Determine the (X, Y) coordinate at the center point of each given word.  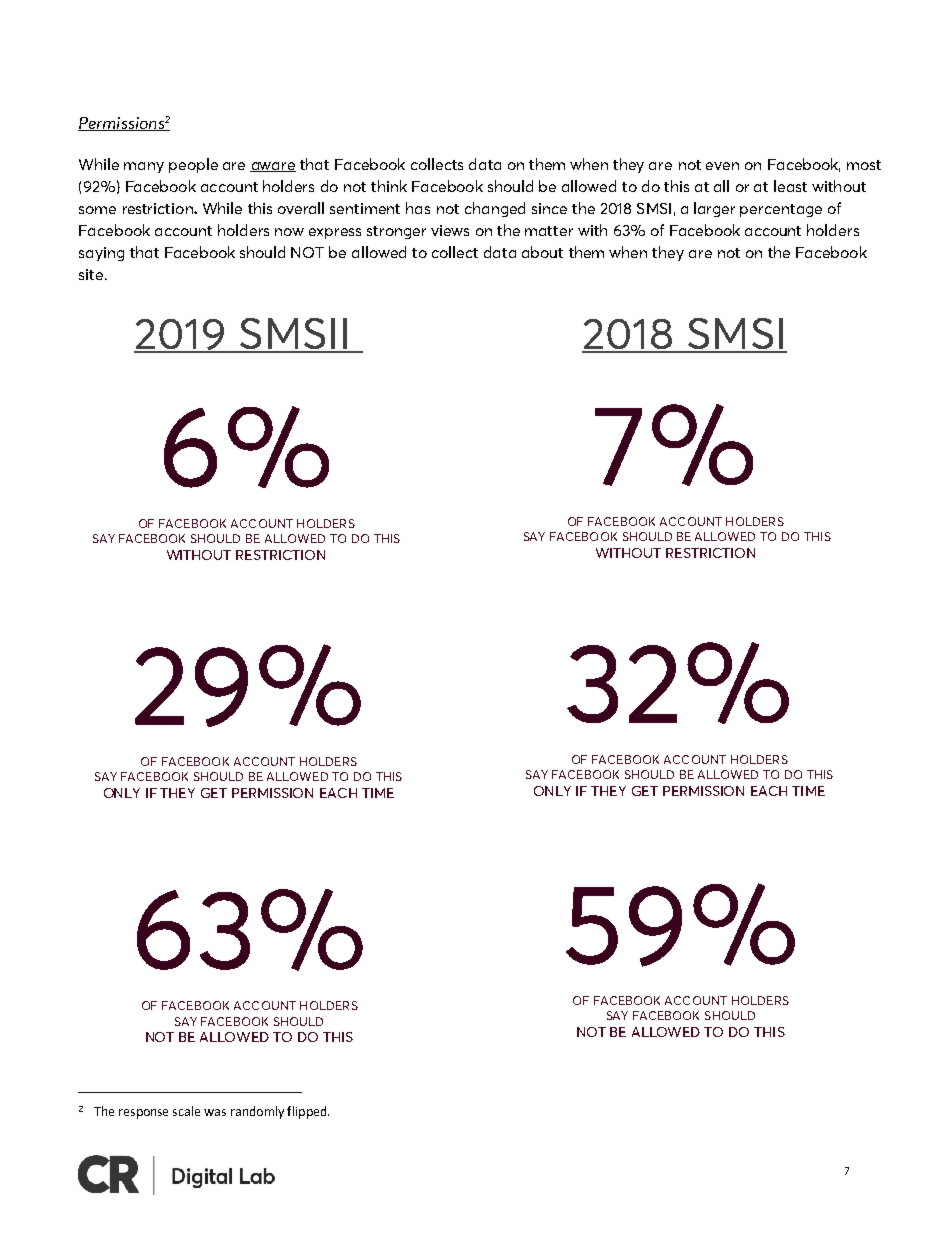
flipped (308, 1112)
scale (186, 1111)
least (790, 186)
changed (495, 209)
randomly (257, 1112)
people (193, 165)
